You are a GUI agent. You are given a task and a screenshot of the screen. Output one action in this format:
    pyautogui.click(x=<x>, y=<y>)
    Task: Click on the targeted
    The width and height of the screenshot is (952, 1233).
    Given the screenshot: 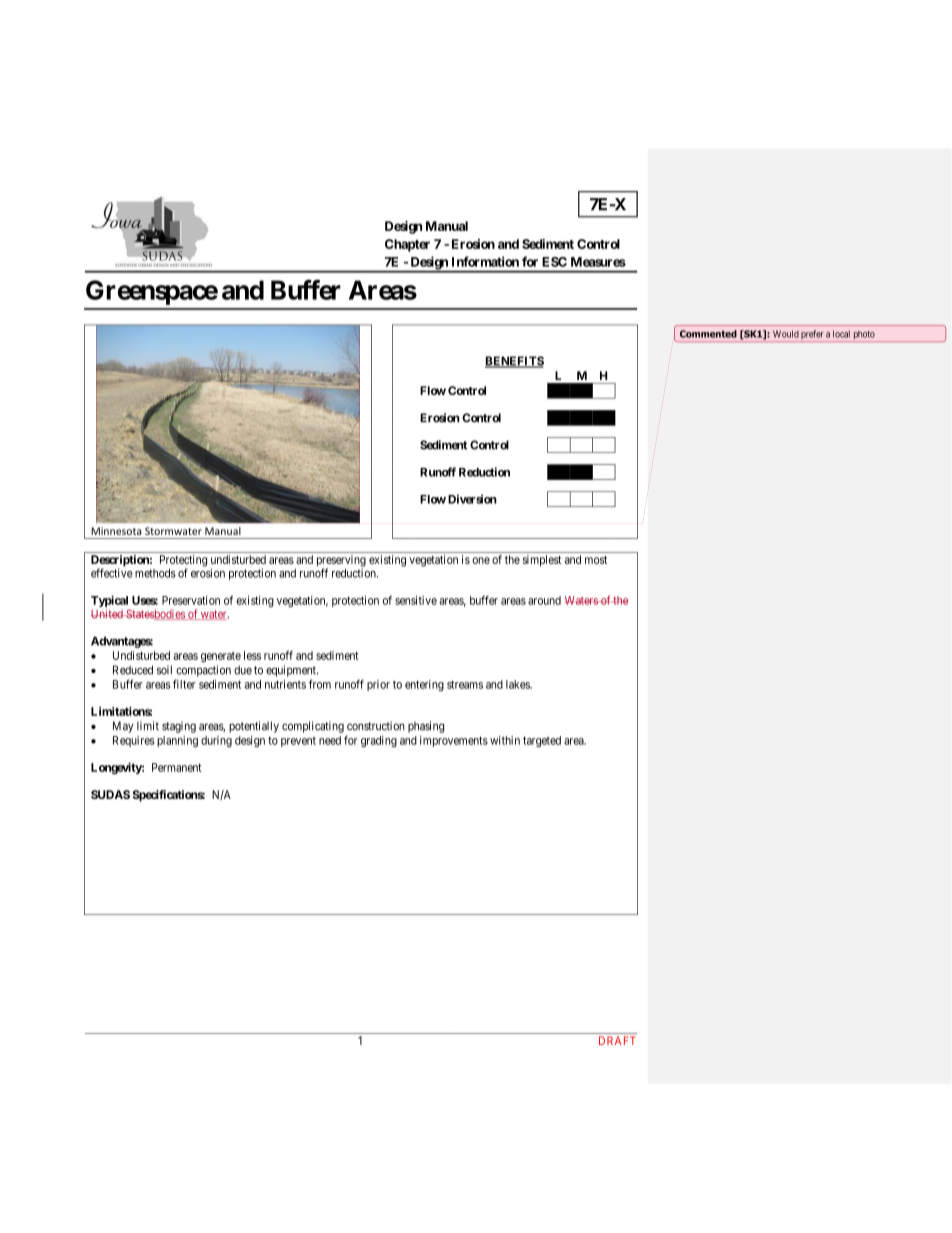 What is the action you would take?
    pyautogui.click(x=542, y=741)
